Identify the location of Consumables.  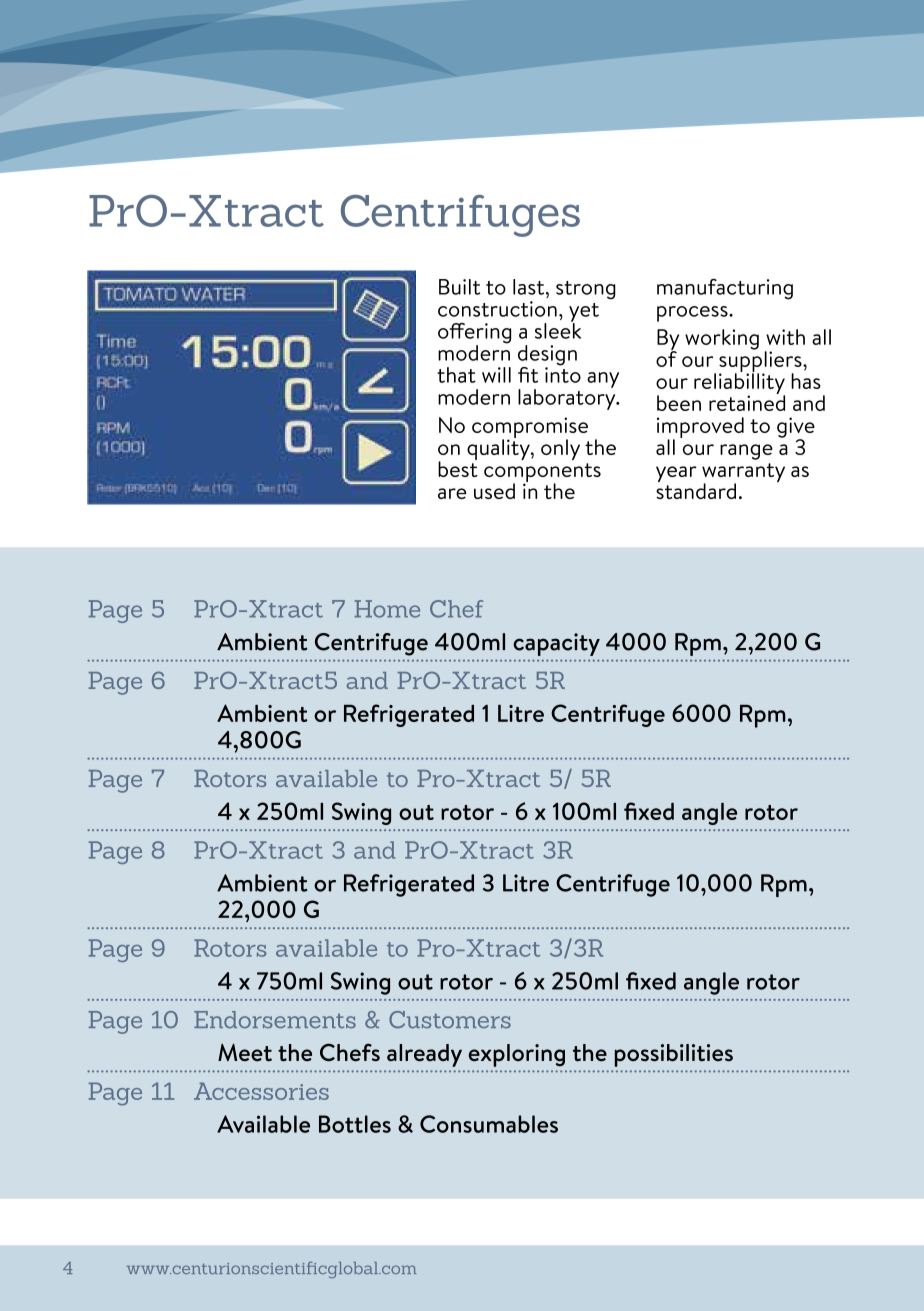
(489, 1124).
